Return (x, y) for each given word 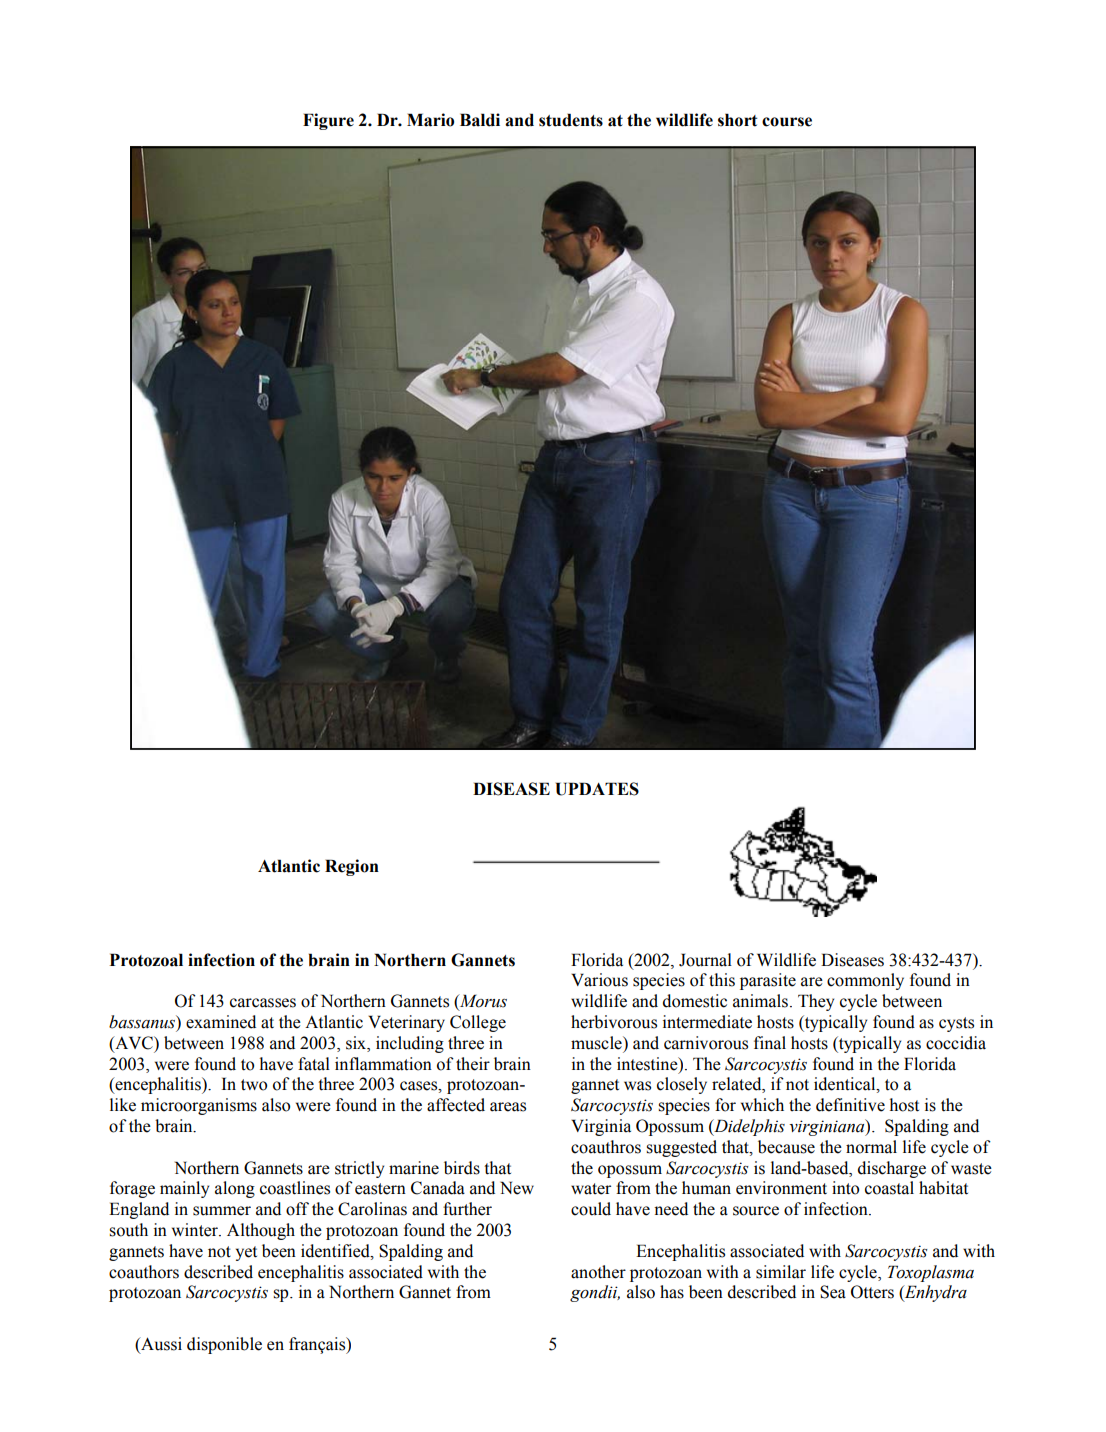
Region (352, 867)
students (571, 120)
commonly (865, 981)
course (787, 122)
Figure (328, 121)
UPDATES (597, 789)
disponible (224, 1345)
